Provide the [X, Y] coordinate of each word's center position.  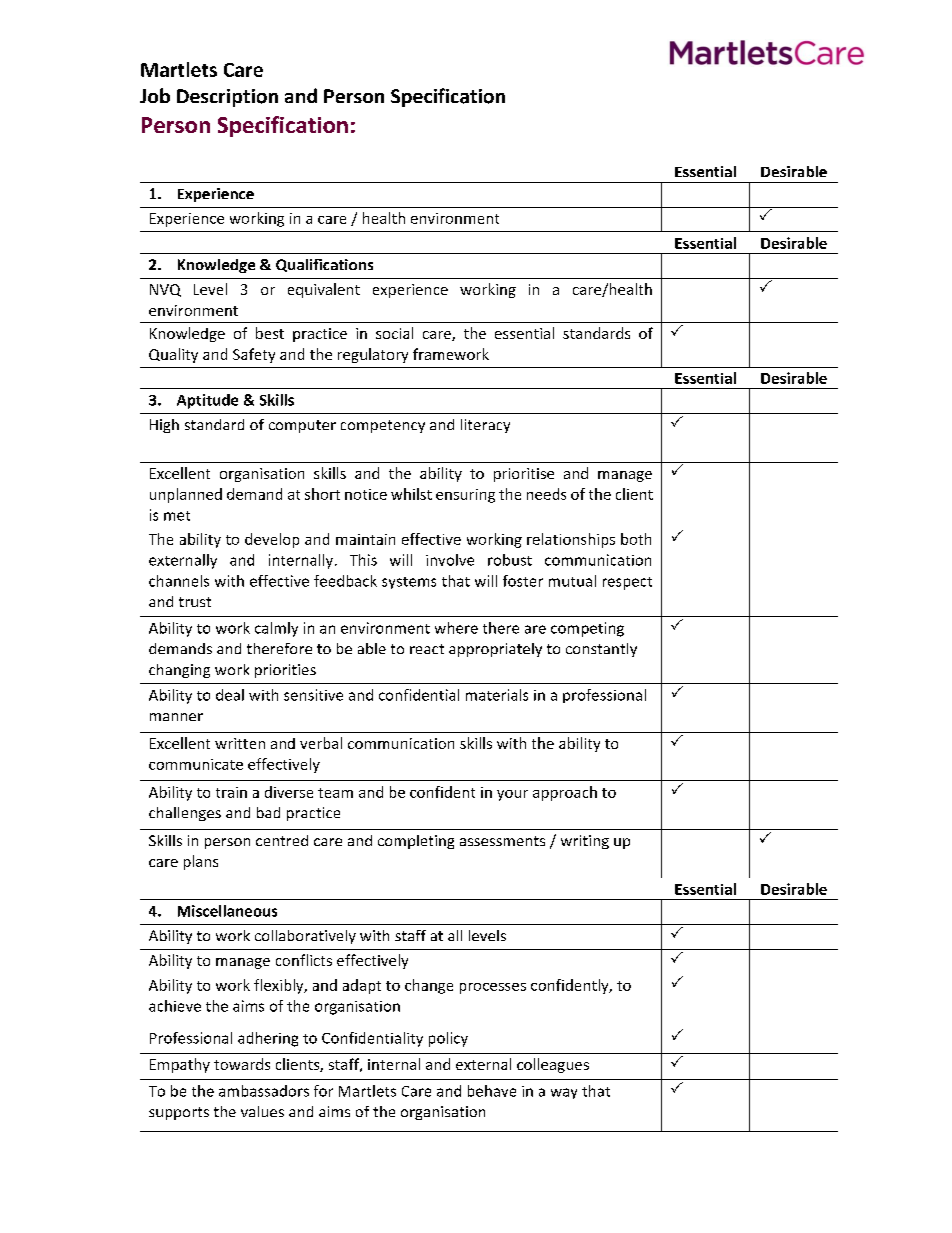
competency [383, 426]
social [394, 333]
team [335, 793]
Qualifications [324, 265]
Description [227, 98]
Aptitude [207, 401]
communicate [196, 764]
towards [242, 1064]
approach [565, 793]
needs [546, 494]
